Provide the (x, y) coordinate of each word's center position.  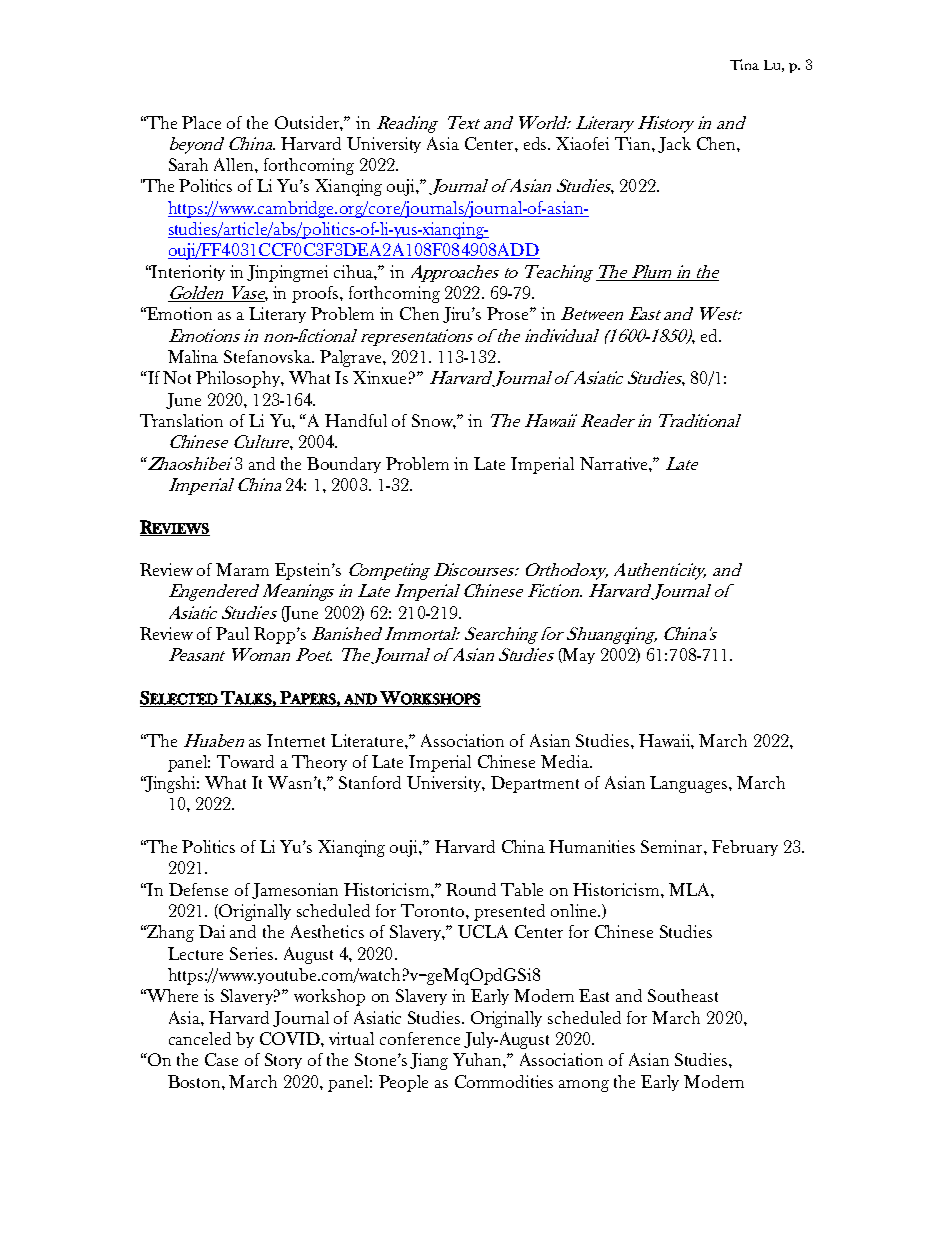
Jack (674, 145)
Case (221, 1059)
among (584, 1086)
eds (537, 143)
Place (201, 122)
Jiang (429, 1061)
